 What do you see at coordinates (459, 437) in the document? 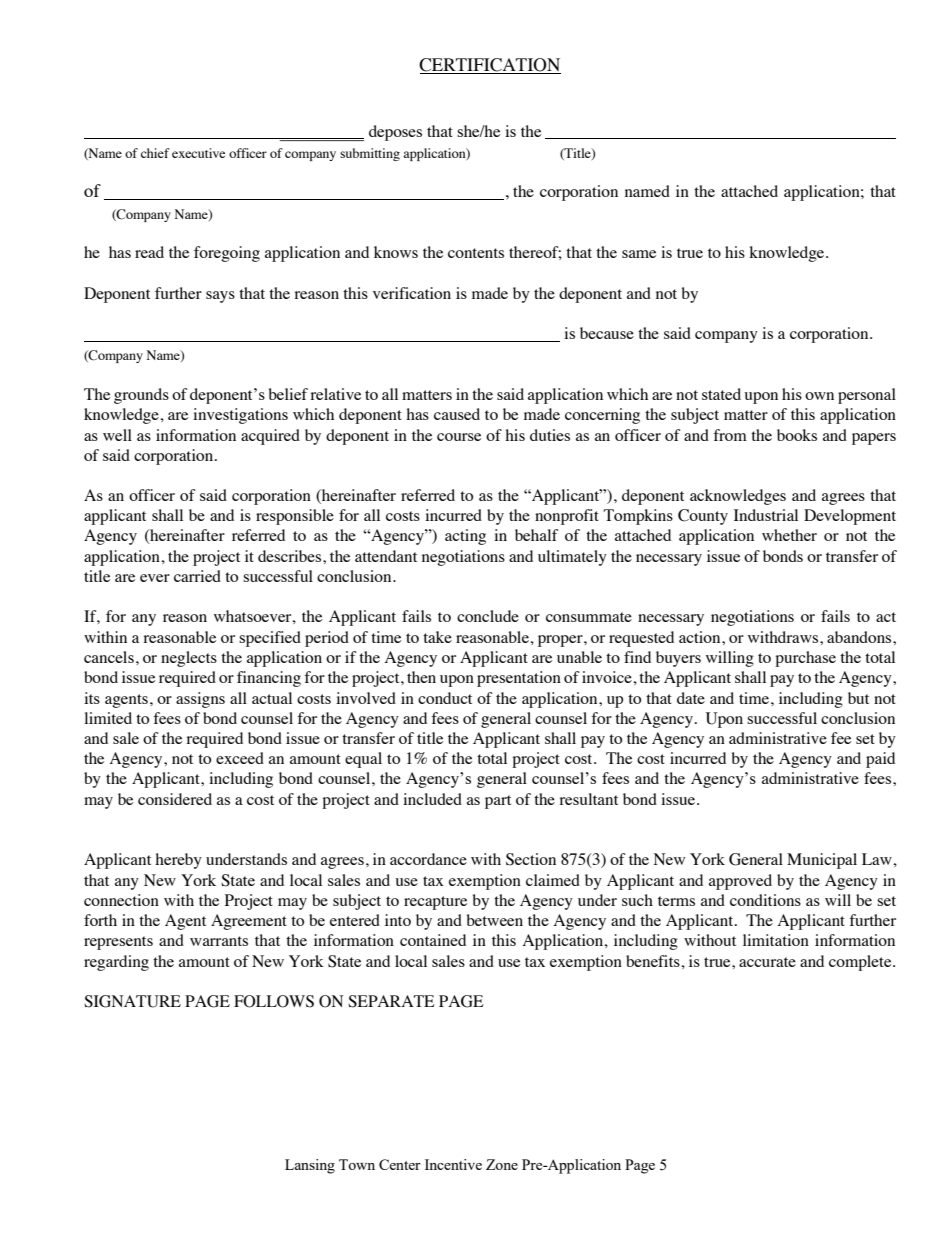
I see `course` at bounding box center [459, 437].
